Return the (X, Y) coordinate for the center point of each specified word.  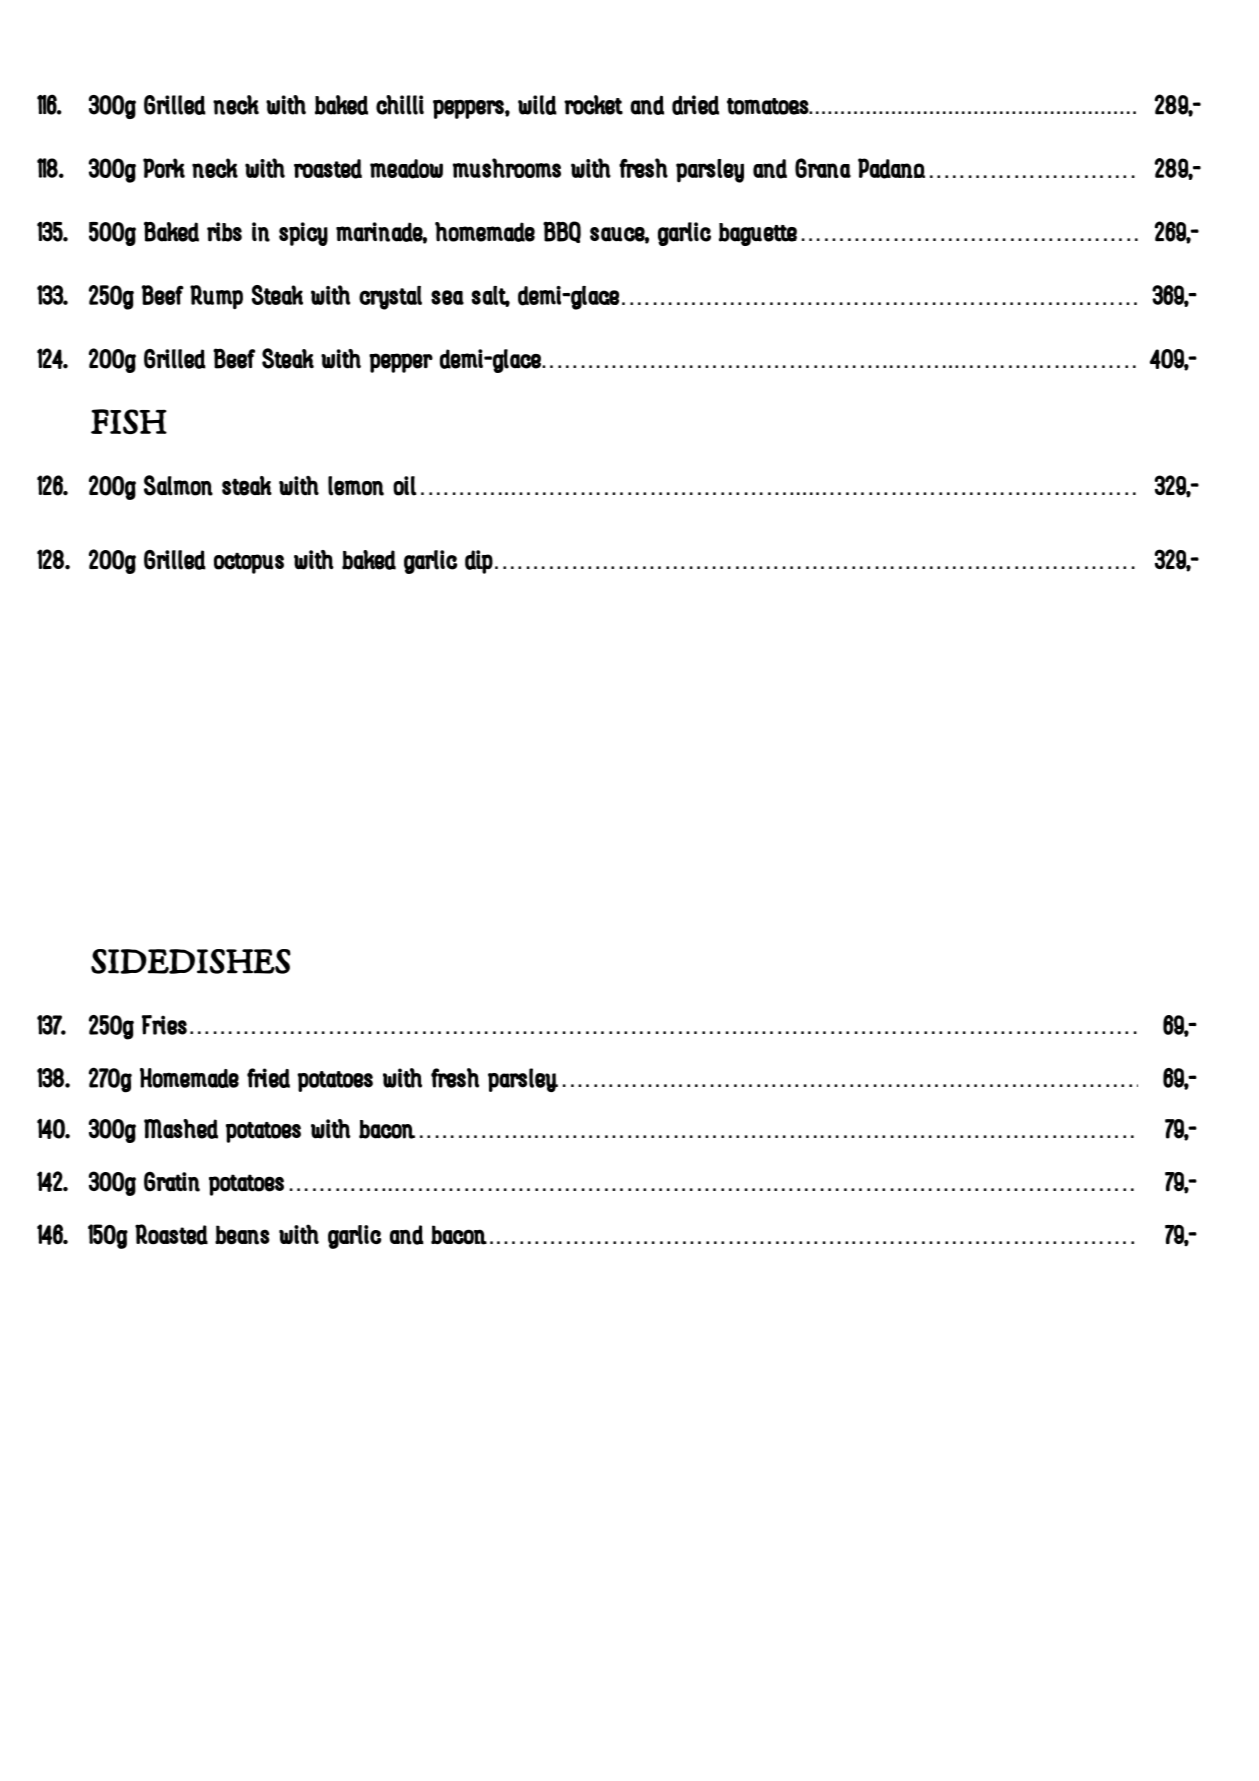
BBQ (562, 232)
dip (479, 562)
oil (404, 486)
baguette (758, 234)
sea (447, 297)
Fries (164, 1025)
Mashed (181, 1129)
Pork (164, 168)
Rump (216, 297)
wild (537, 105)
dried (695, 105)
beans (242, 1235)
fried (268, 1078)
